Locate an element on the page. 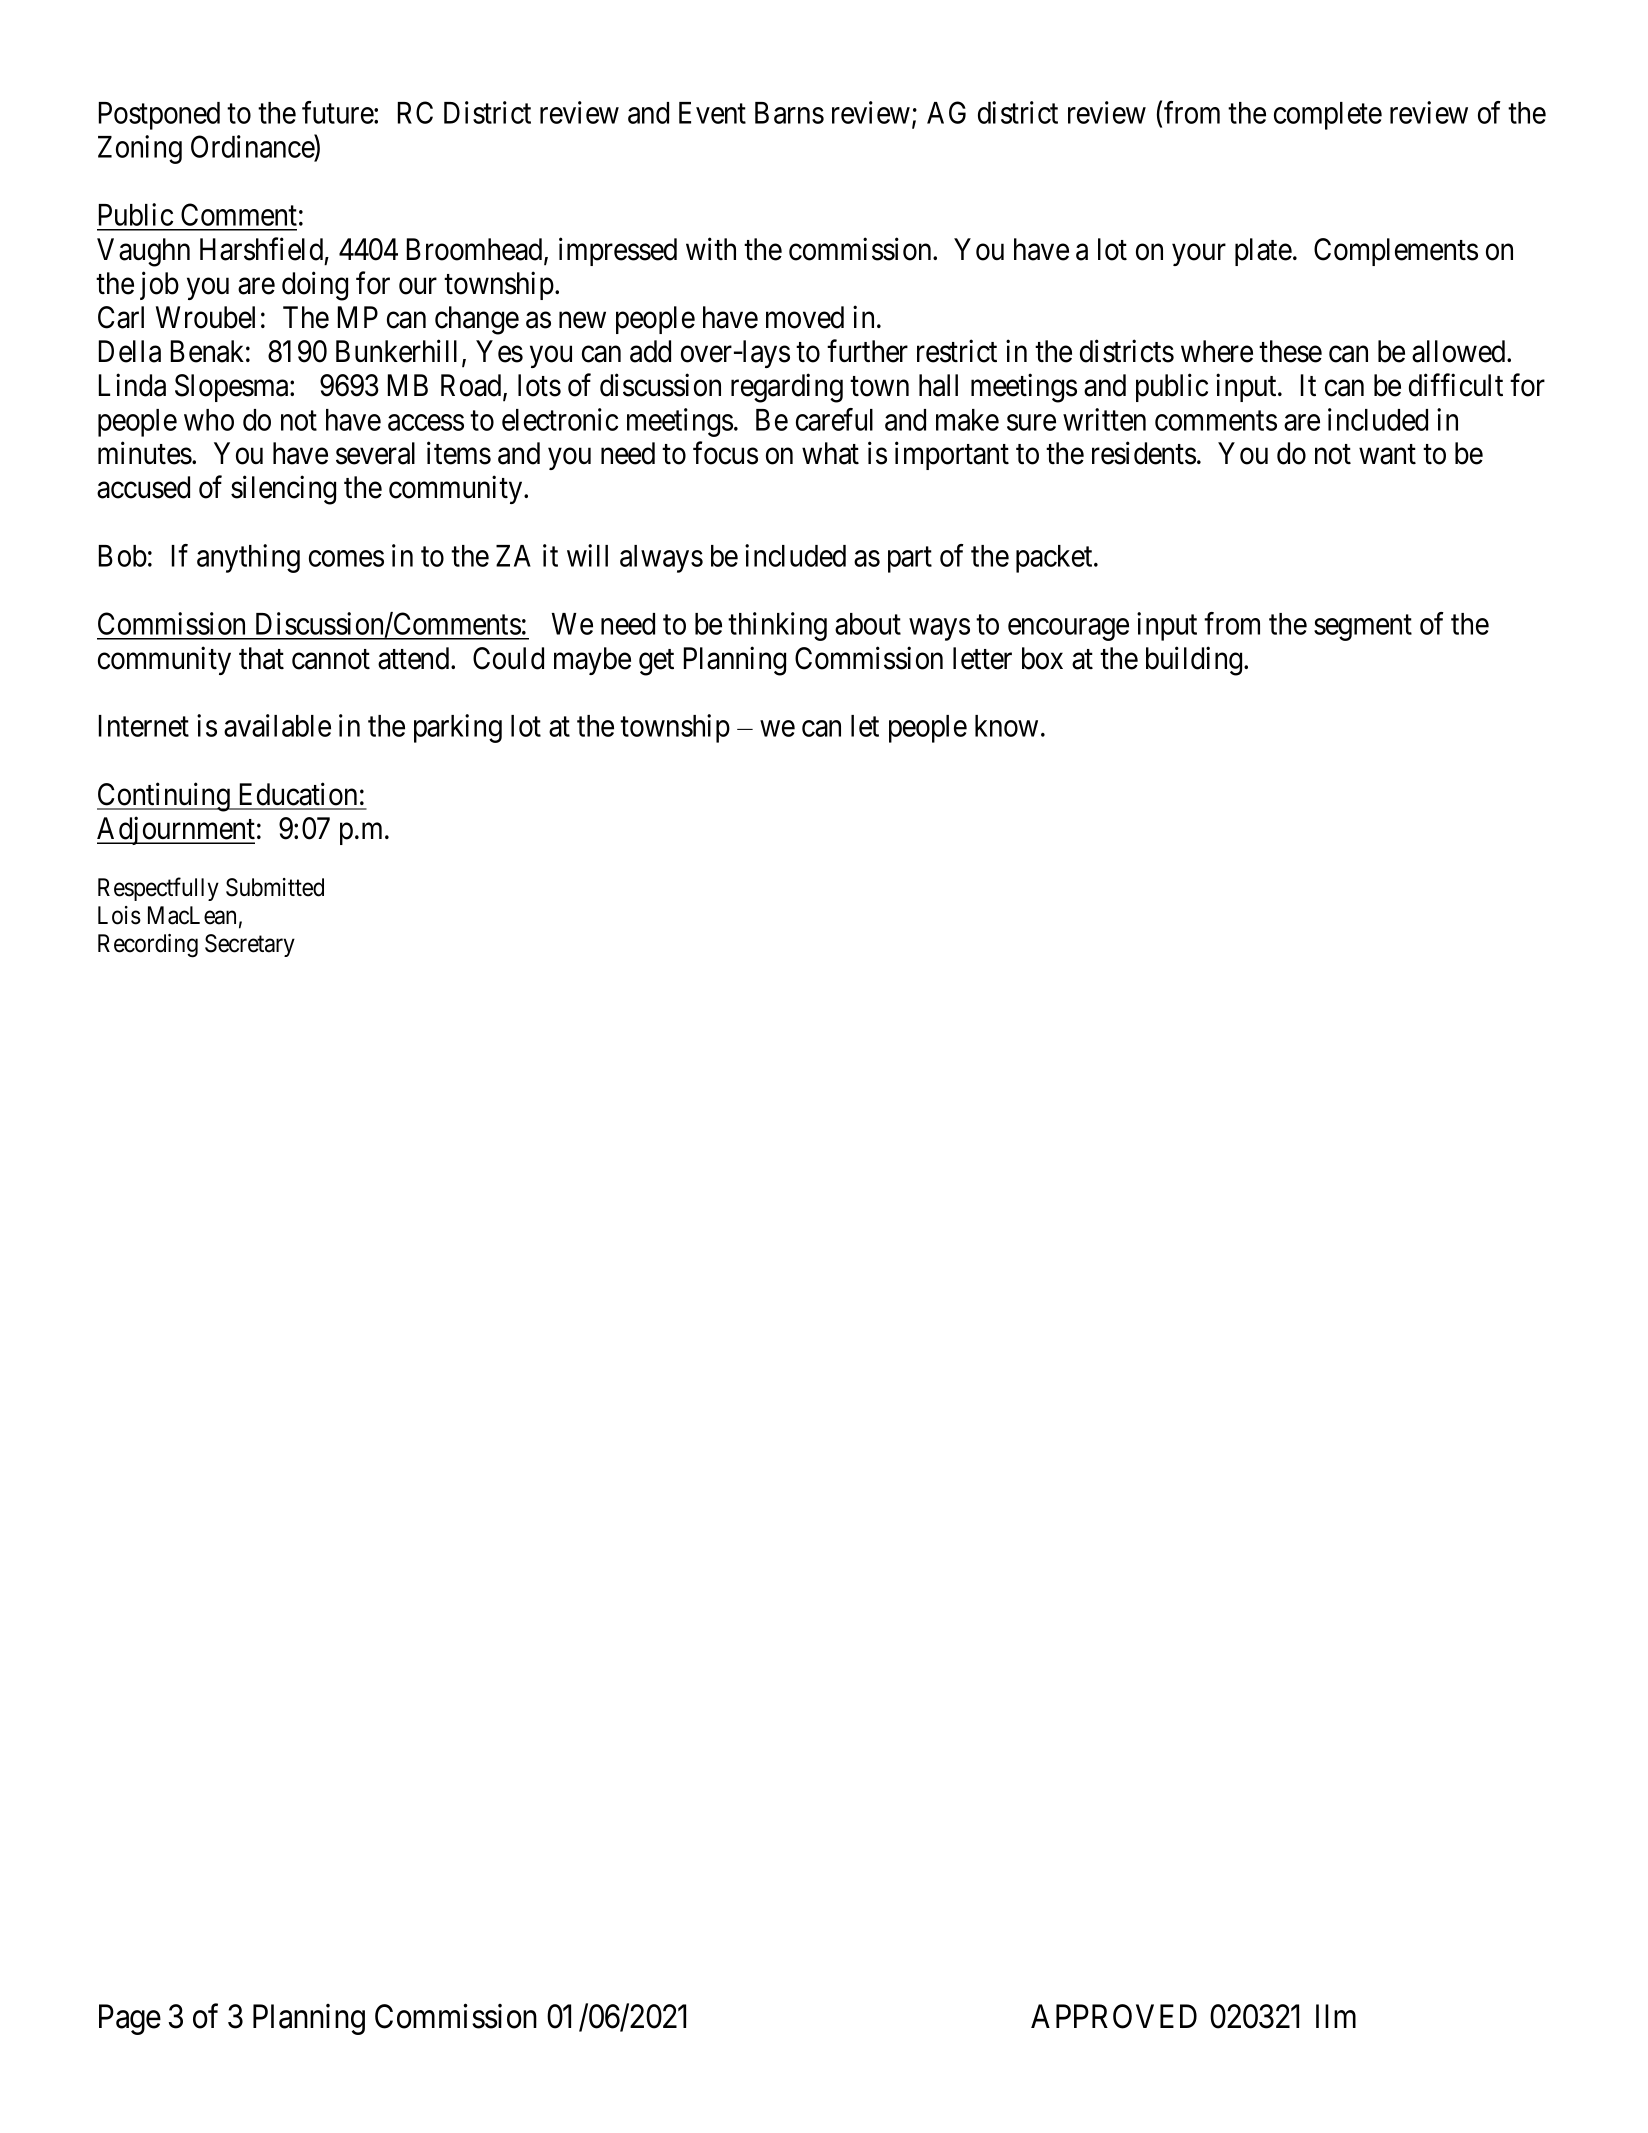  Submitted is located at coordinates (275, 887).
